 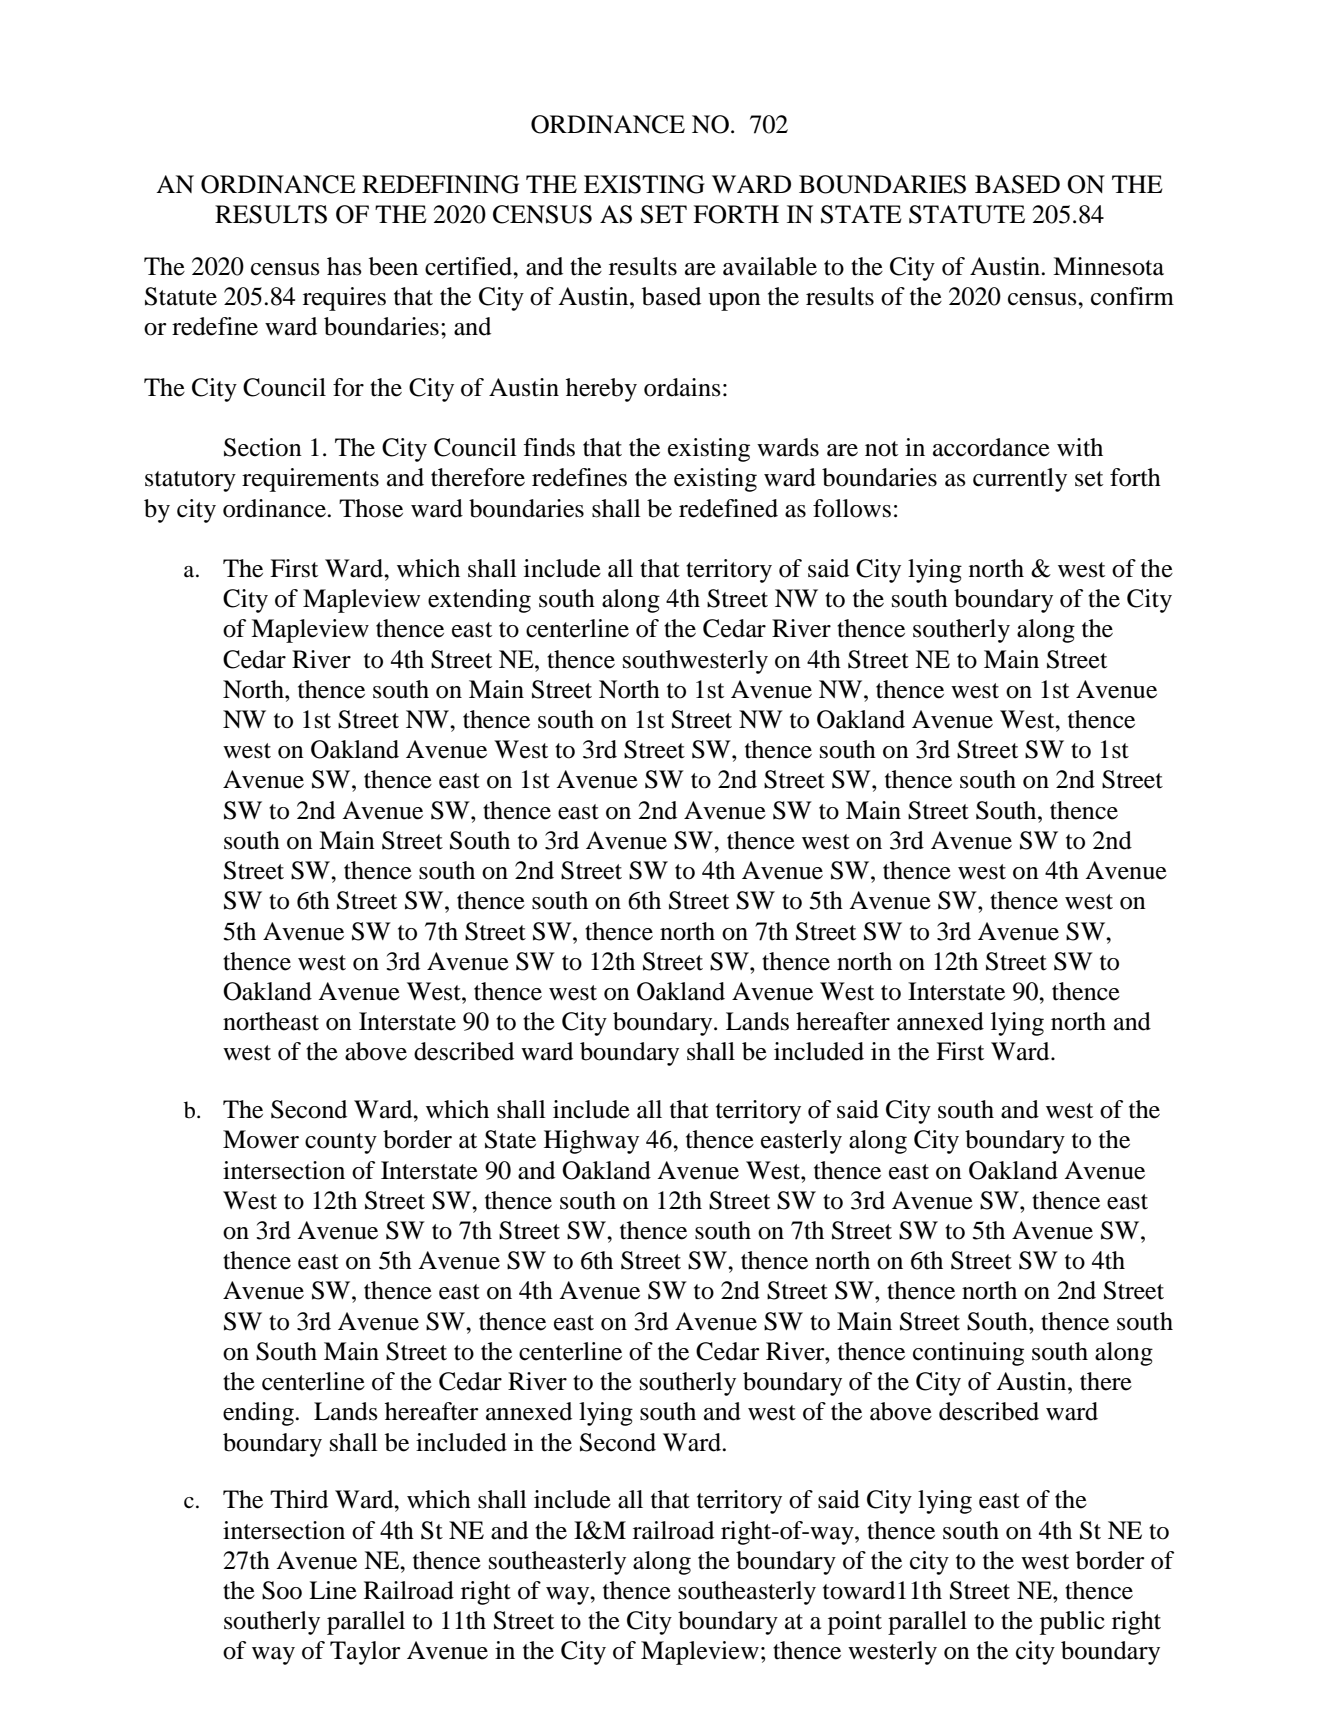 I want to click on Mower, so click(x=261, y=1139).
